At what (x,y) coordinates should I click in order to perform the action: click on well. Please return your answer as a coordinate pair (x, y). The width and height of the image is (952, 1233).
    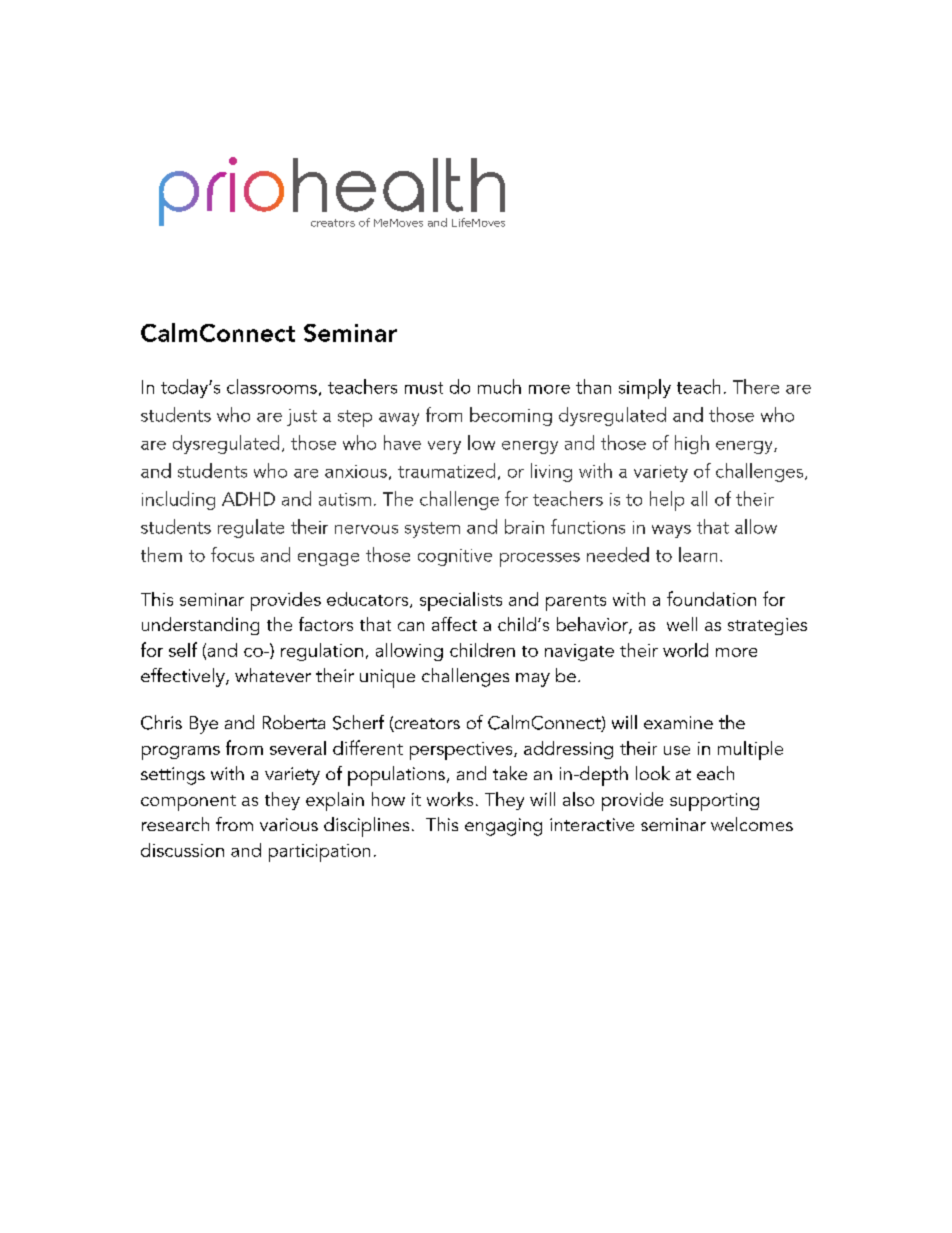
    Looking at the image, I should click on (682, 624).
